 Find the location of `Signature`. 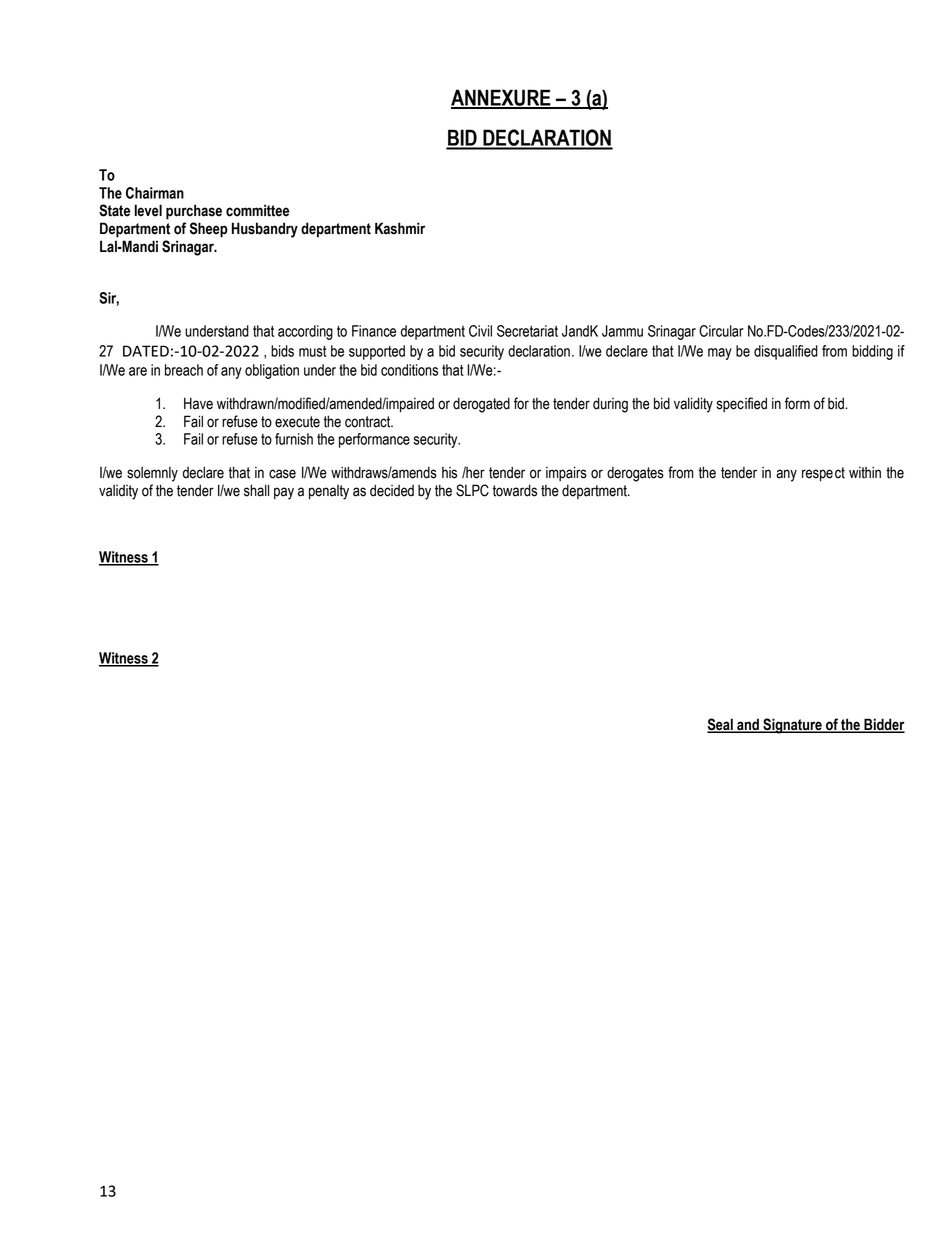

Signature is located at coordinates (792, 726).
